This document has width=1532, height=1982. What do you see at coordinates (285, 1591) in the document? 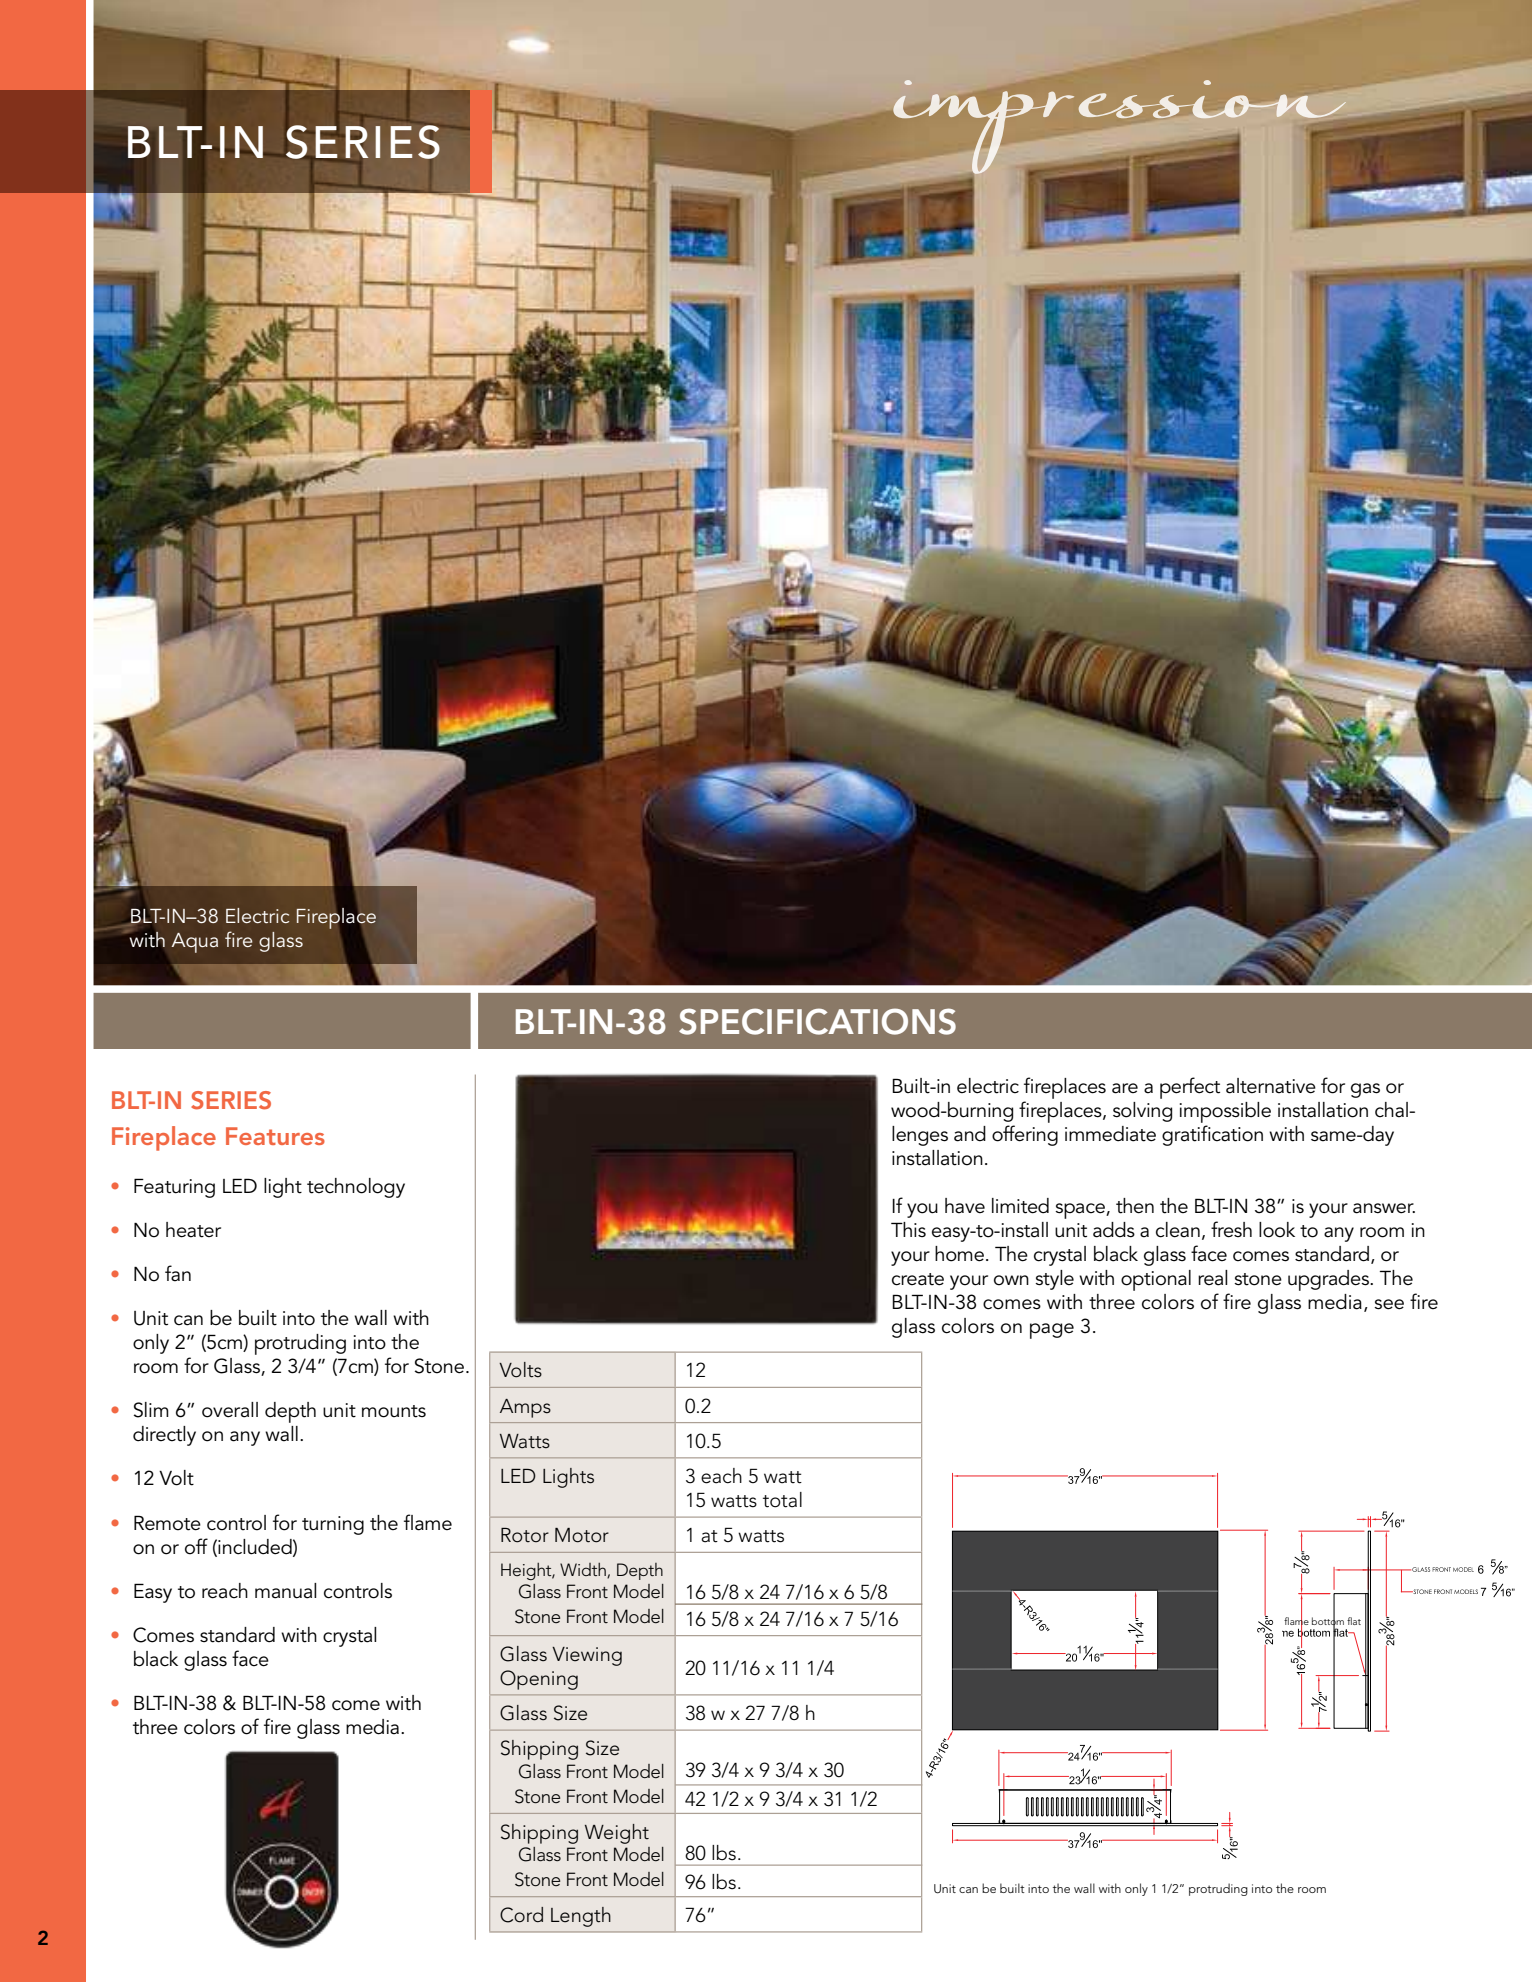
I see `manual` at bounding box center [285, 1591].
